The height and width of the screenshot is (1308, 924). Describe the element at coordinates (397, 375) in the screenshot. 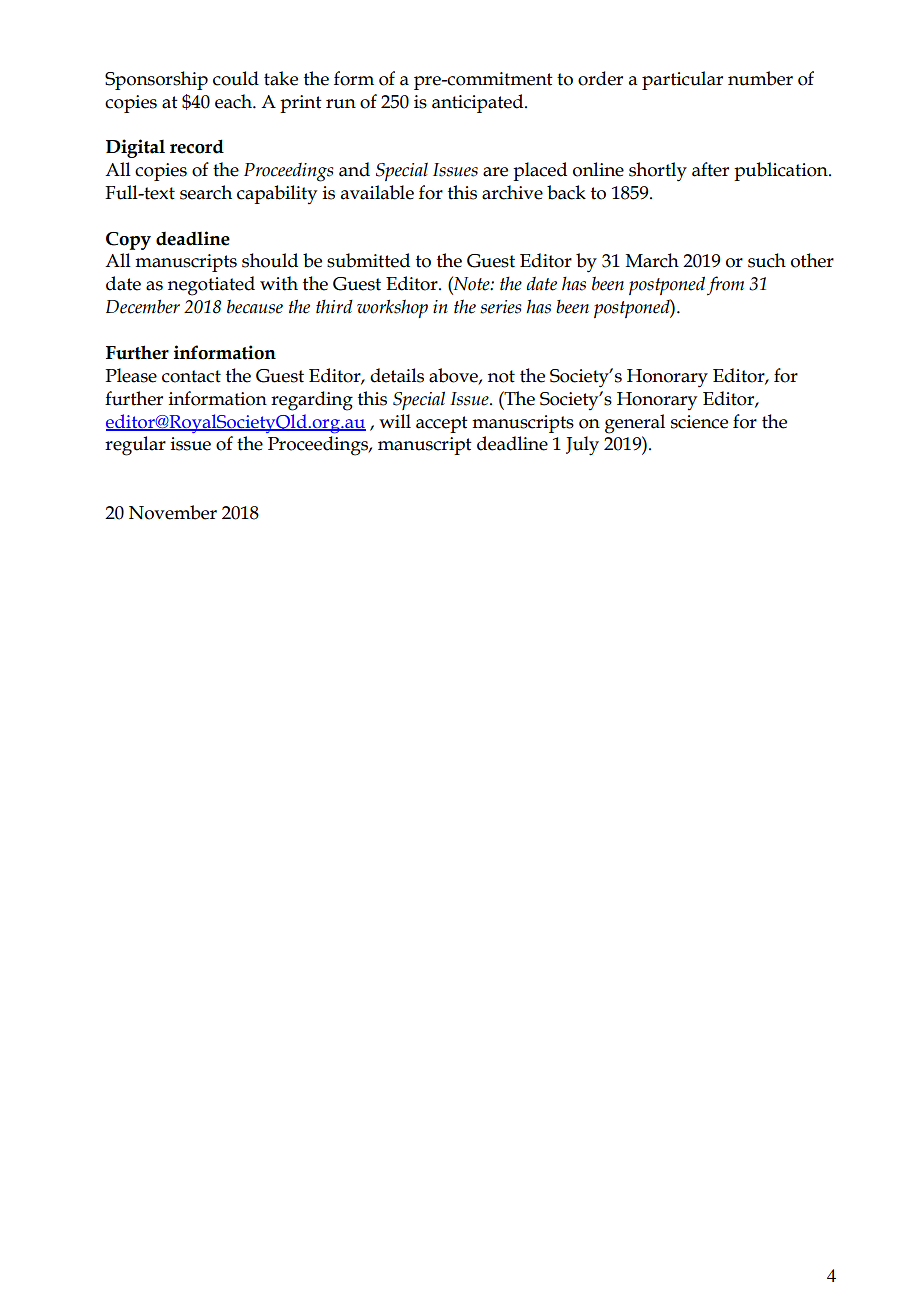

I see `details` at that location.
